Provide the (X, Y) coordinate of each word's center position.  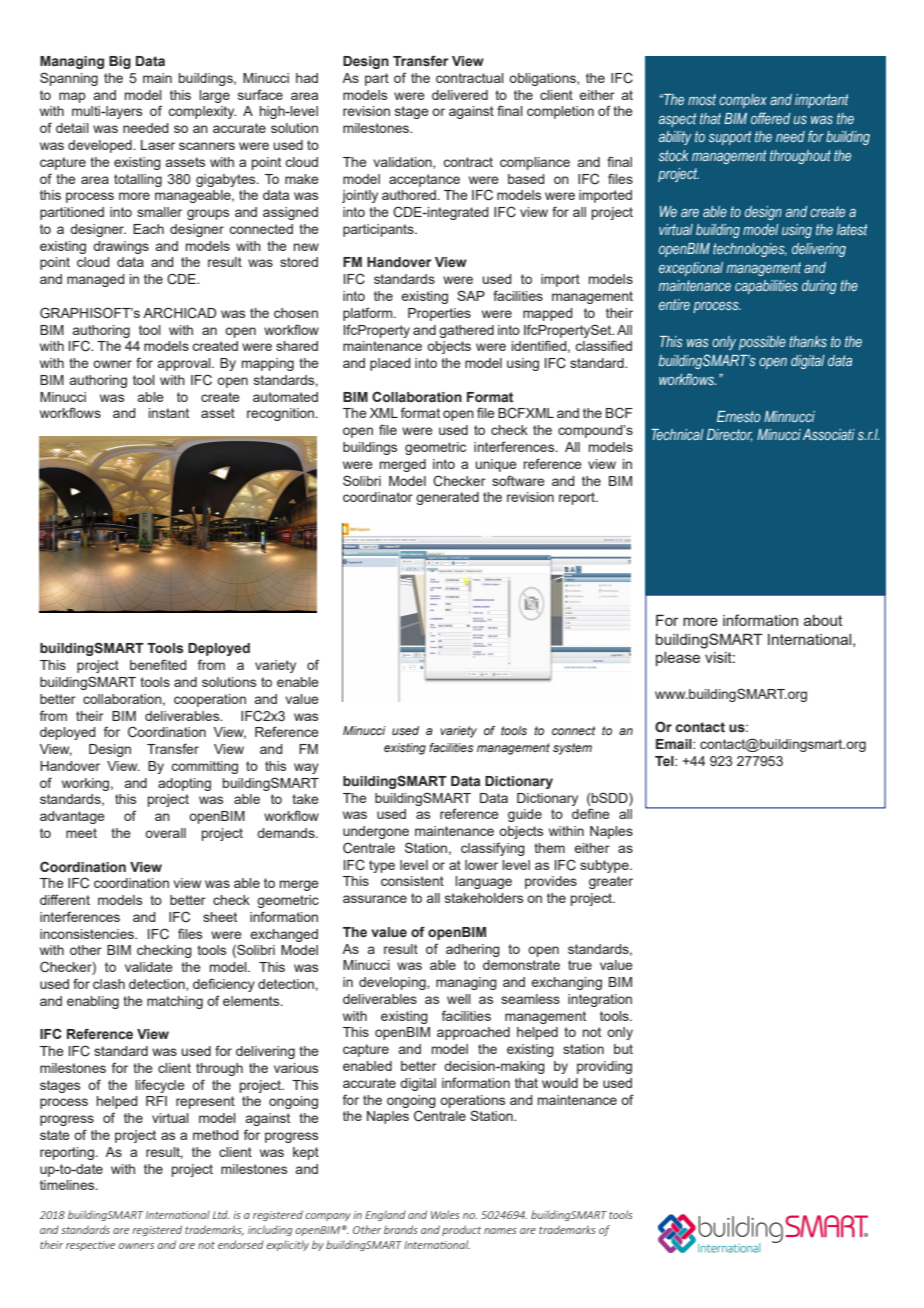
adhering (473, 950)
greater (611, 882)
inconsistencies (88, 934)
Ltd (221, 1214)
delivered (460, 95)
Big (120, 62)
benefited (158, 664)
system (572, 749)
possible (762, 343)
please (678, 659)
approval (185, 364)
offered (770, 118)
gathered (466, 331)
